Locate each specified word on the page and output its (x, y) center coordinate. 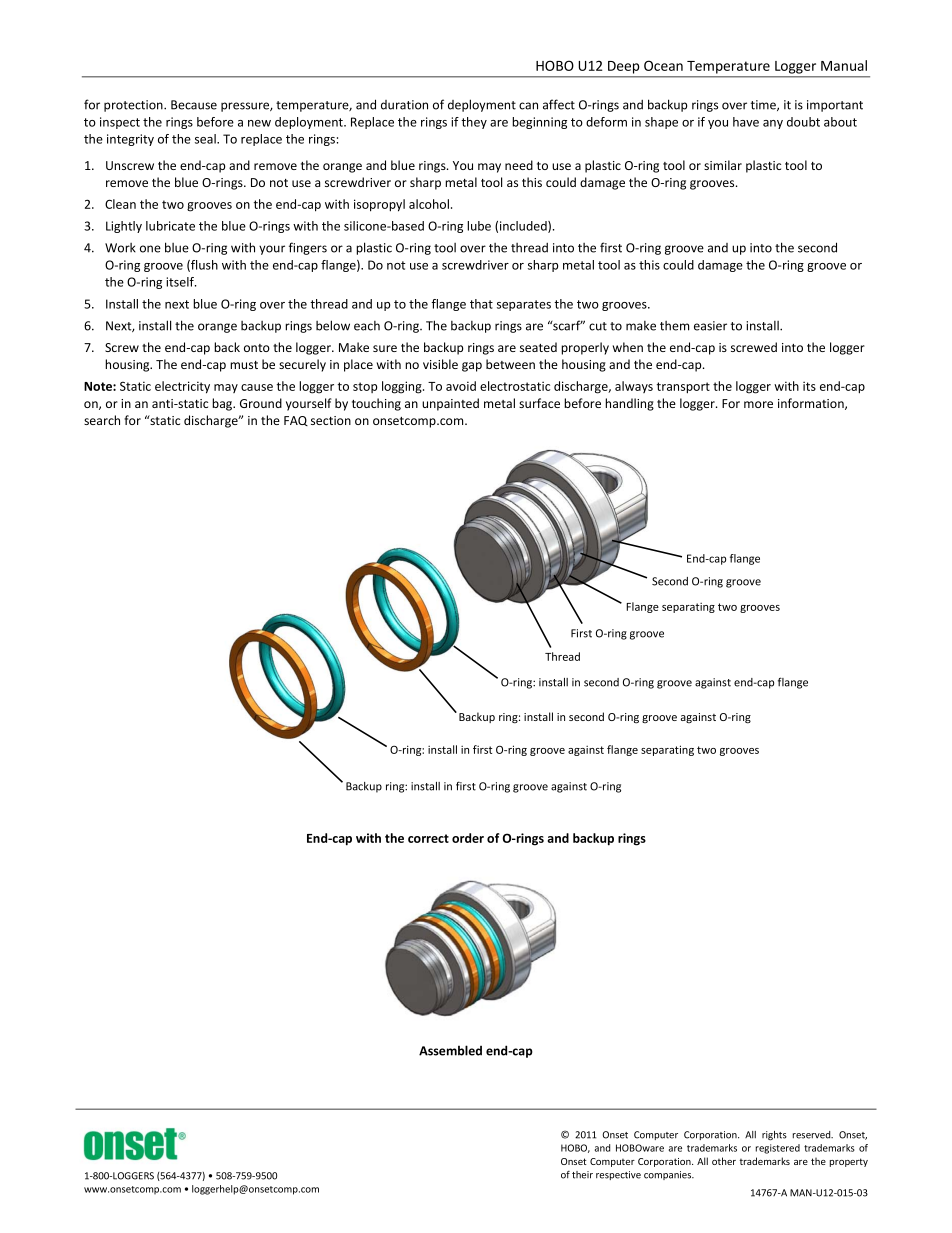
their (582, 1175)
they (474, 123)
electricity (182, 387)
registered (778, 1149)
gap (472, 367)
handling (629, 404)
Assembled (450, 1050)
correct (428, 838)
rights (774, 1135)
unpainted (450, 404)
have (746, 122)
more (758, 404)
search (102, 420)
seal (206, 139)
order (468, 838)
